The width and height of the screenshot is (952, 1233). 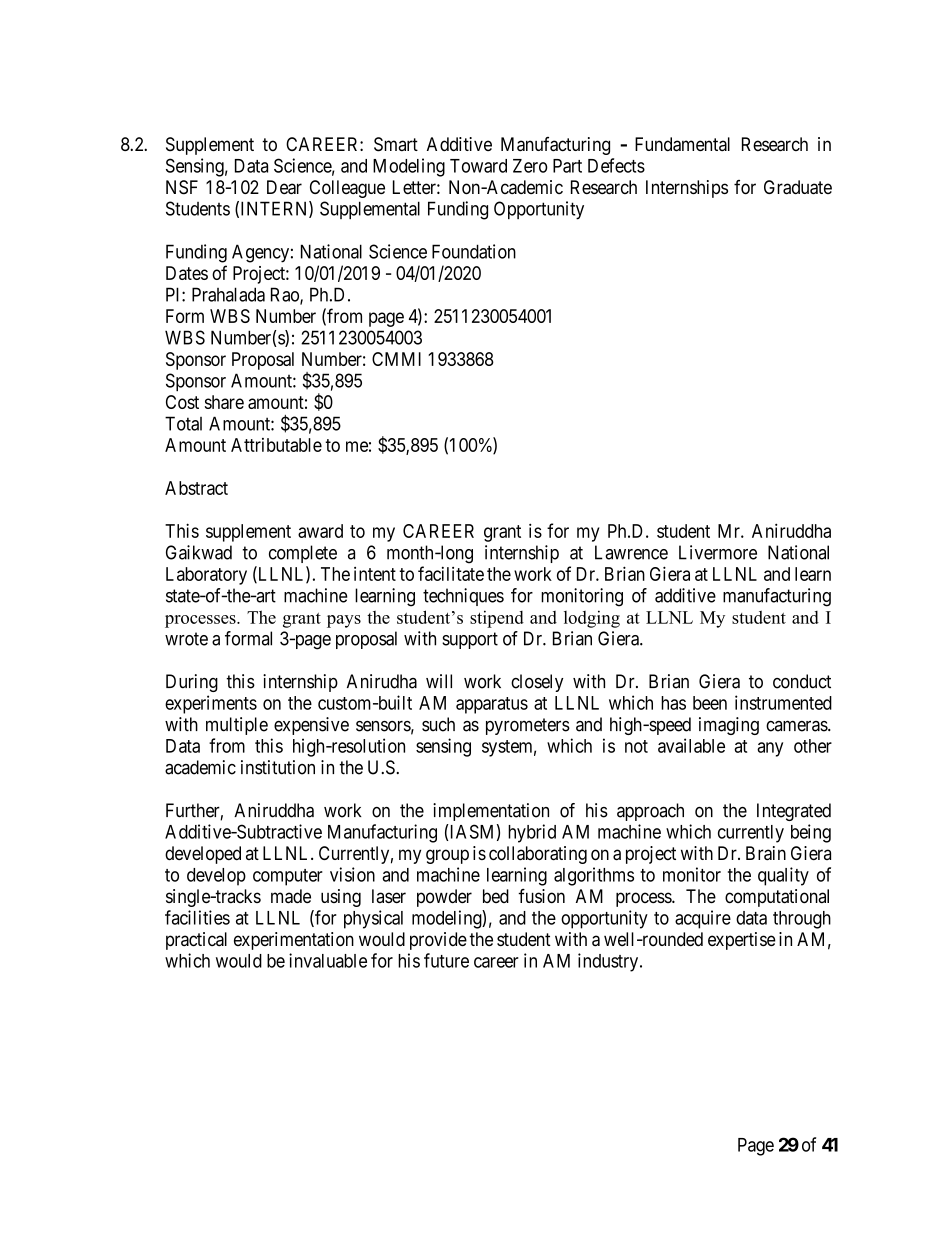 I want to click on expertise, so click(x=742, y=941).
